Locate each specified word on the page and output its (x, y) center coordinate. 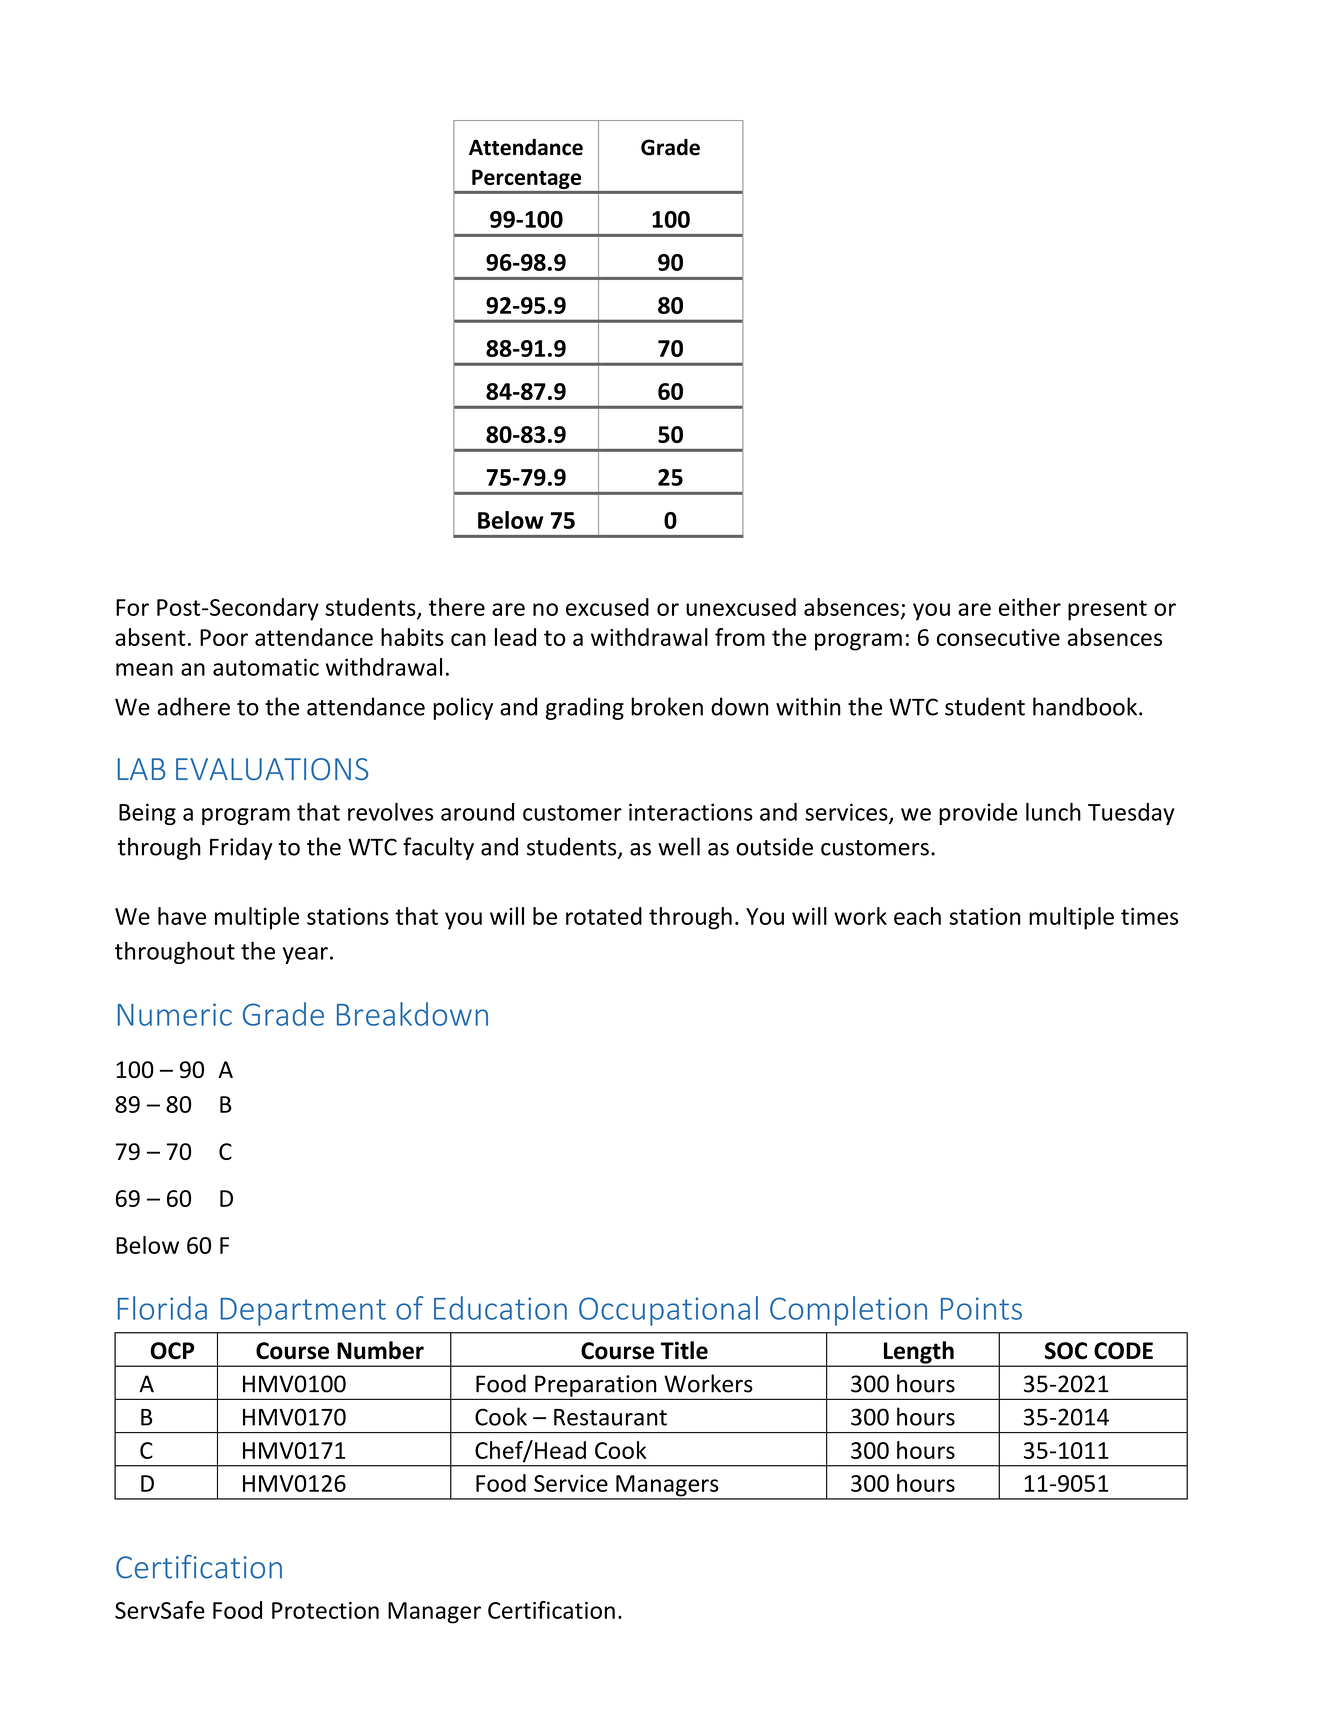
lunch (1053, 812)
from (740, 637)
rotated (604, 916)
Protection (325, 1610)
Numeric (175, 1014)
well (679, 846)
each (917, 916)
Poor (224, 637)
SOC (1066, 1351)
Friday (241, 848)
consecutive (998, 637)
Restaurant (610, 1417)
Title (684, 1350)
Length (918, 1353)
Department (303, 1312)
